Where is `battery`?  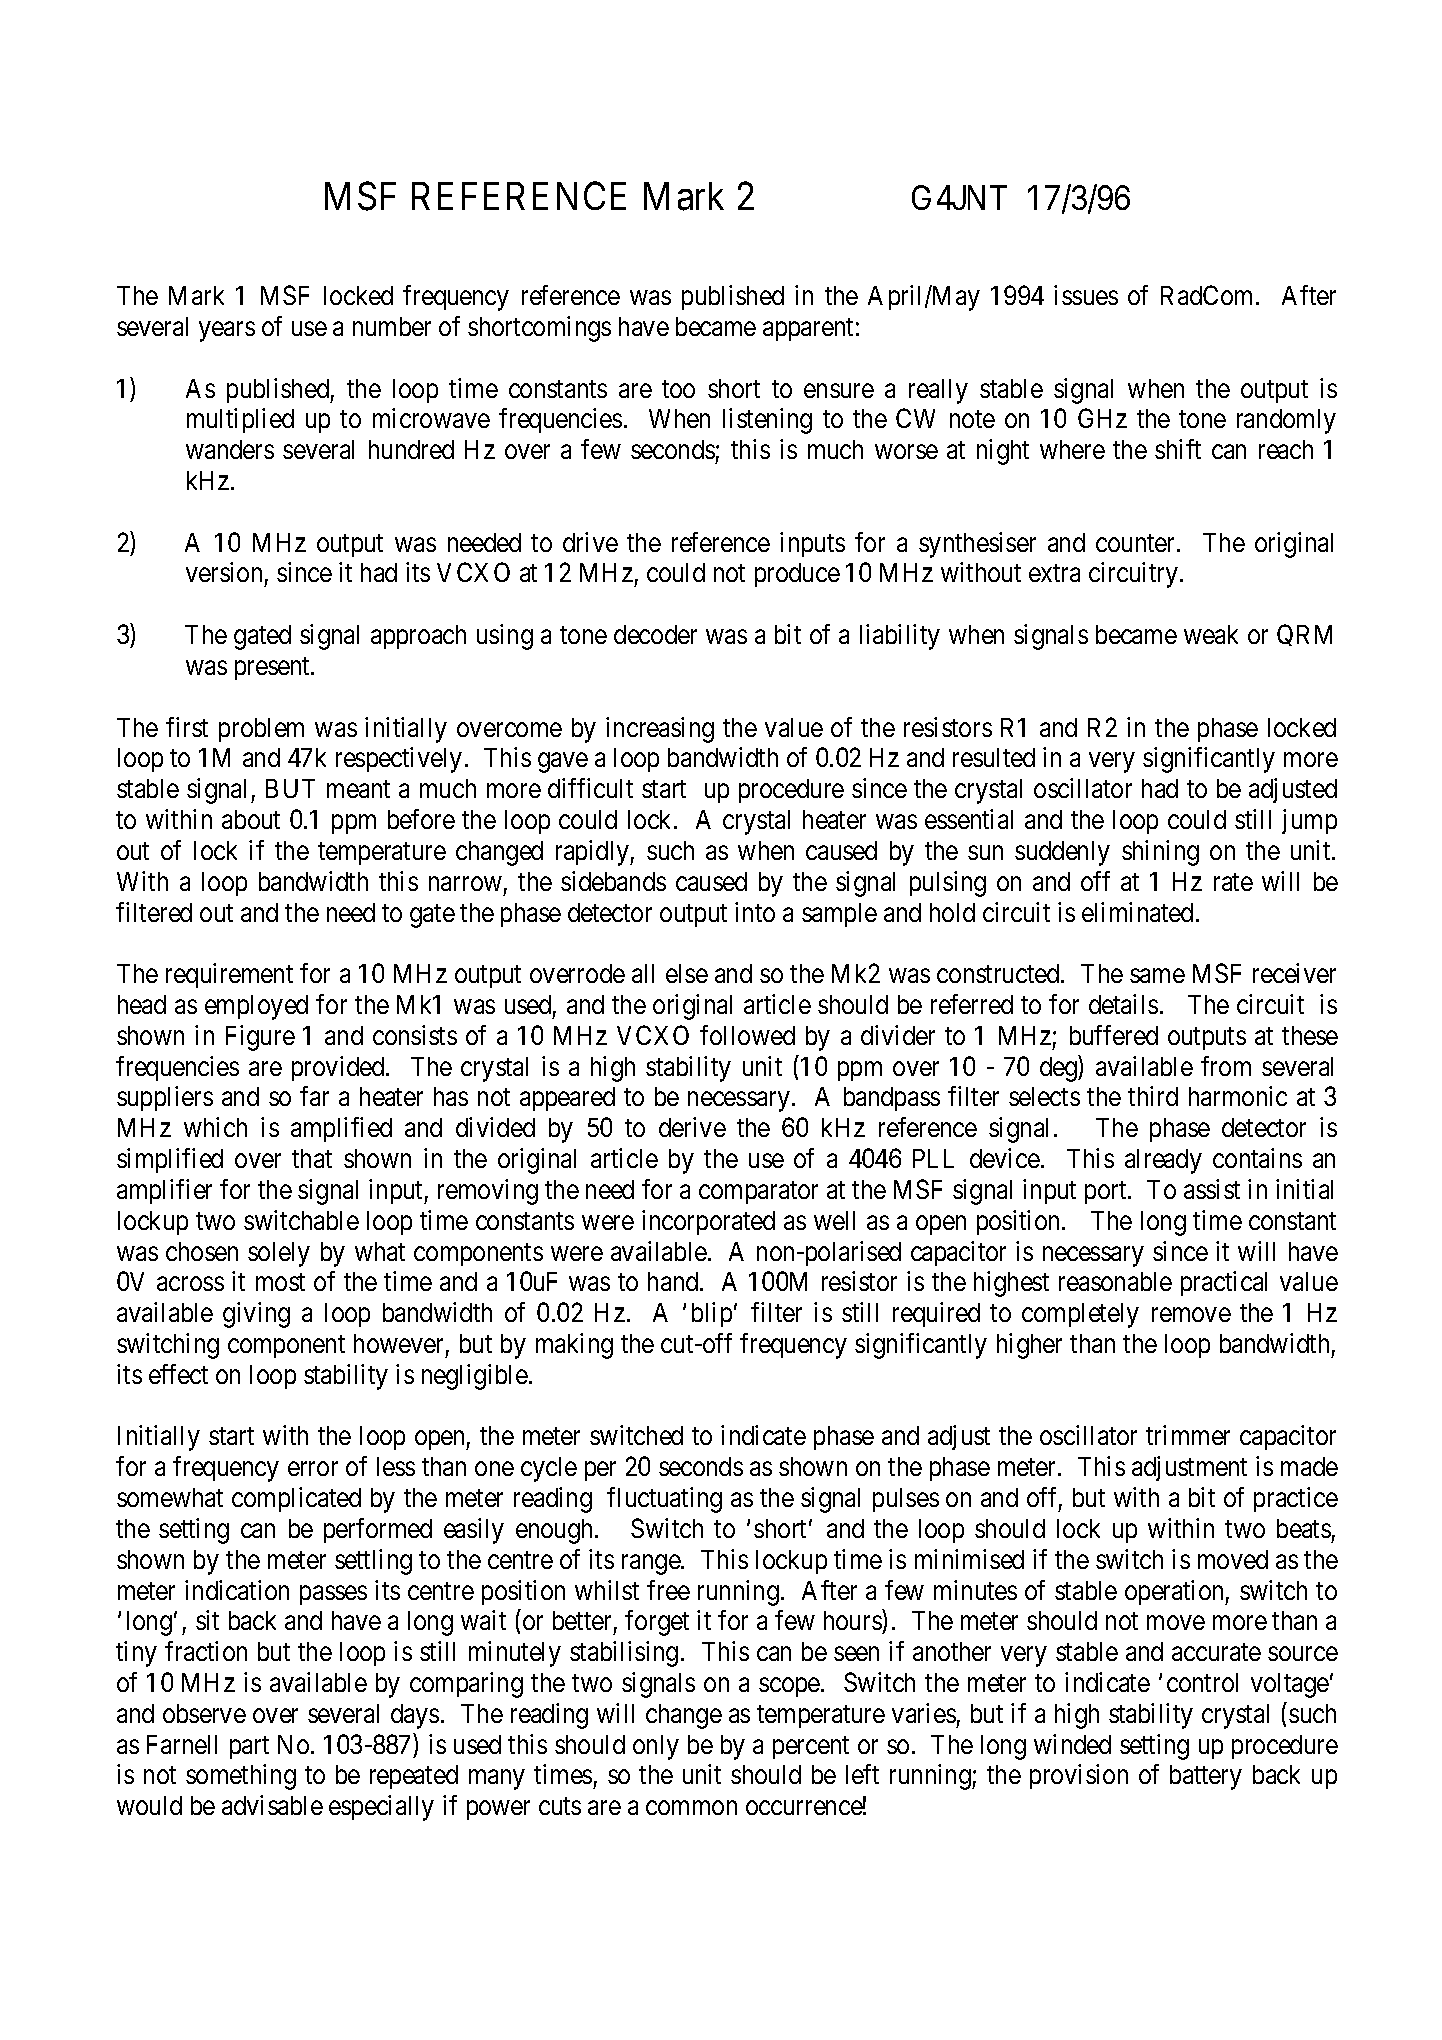 battery is located at coordinates (1206, 1777).
